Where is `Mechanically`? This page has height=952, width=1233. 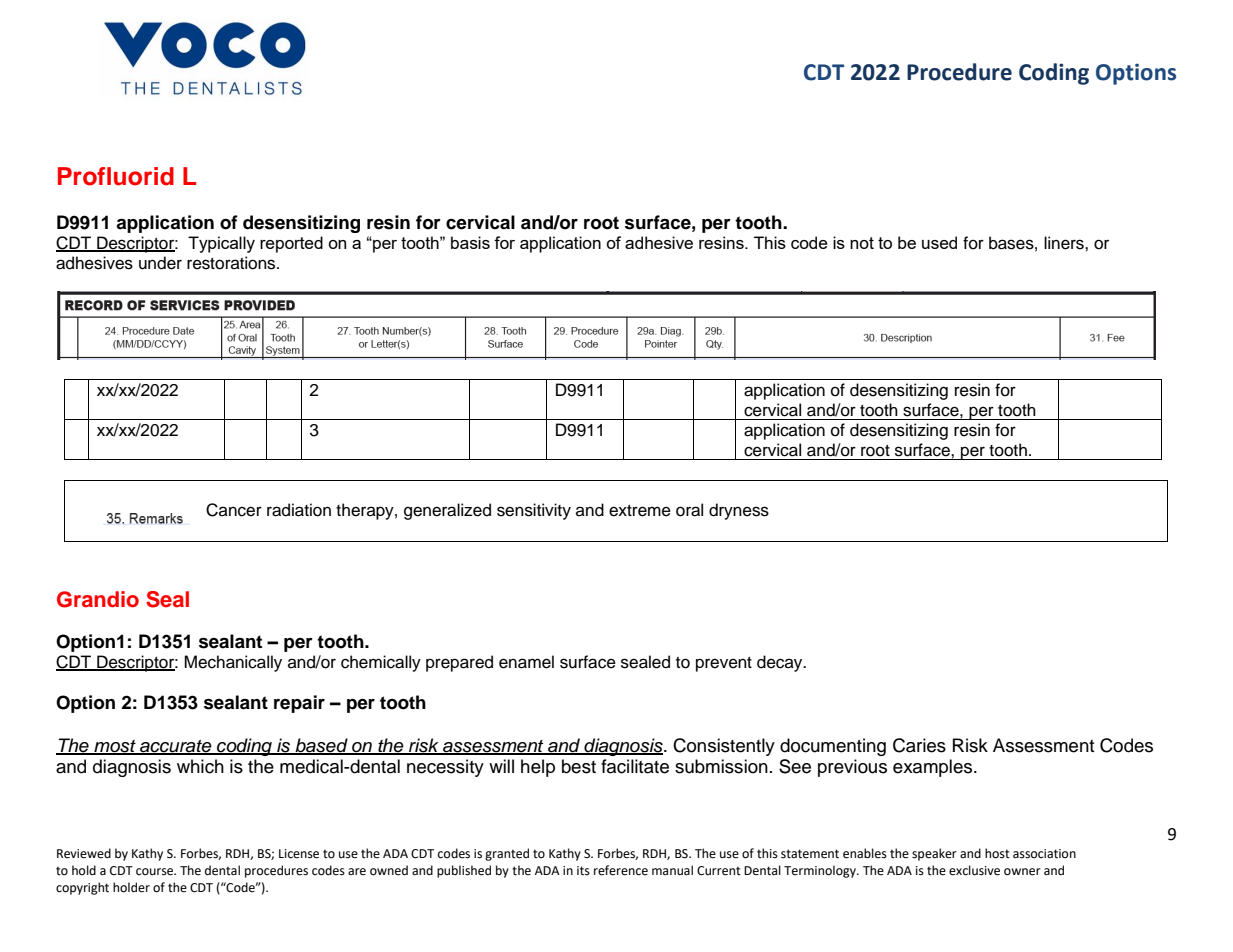 Mechanically is located at coordinates (233, 663).
